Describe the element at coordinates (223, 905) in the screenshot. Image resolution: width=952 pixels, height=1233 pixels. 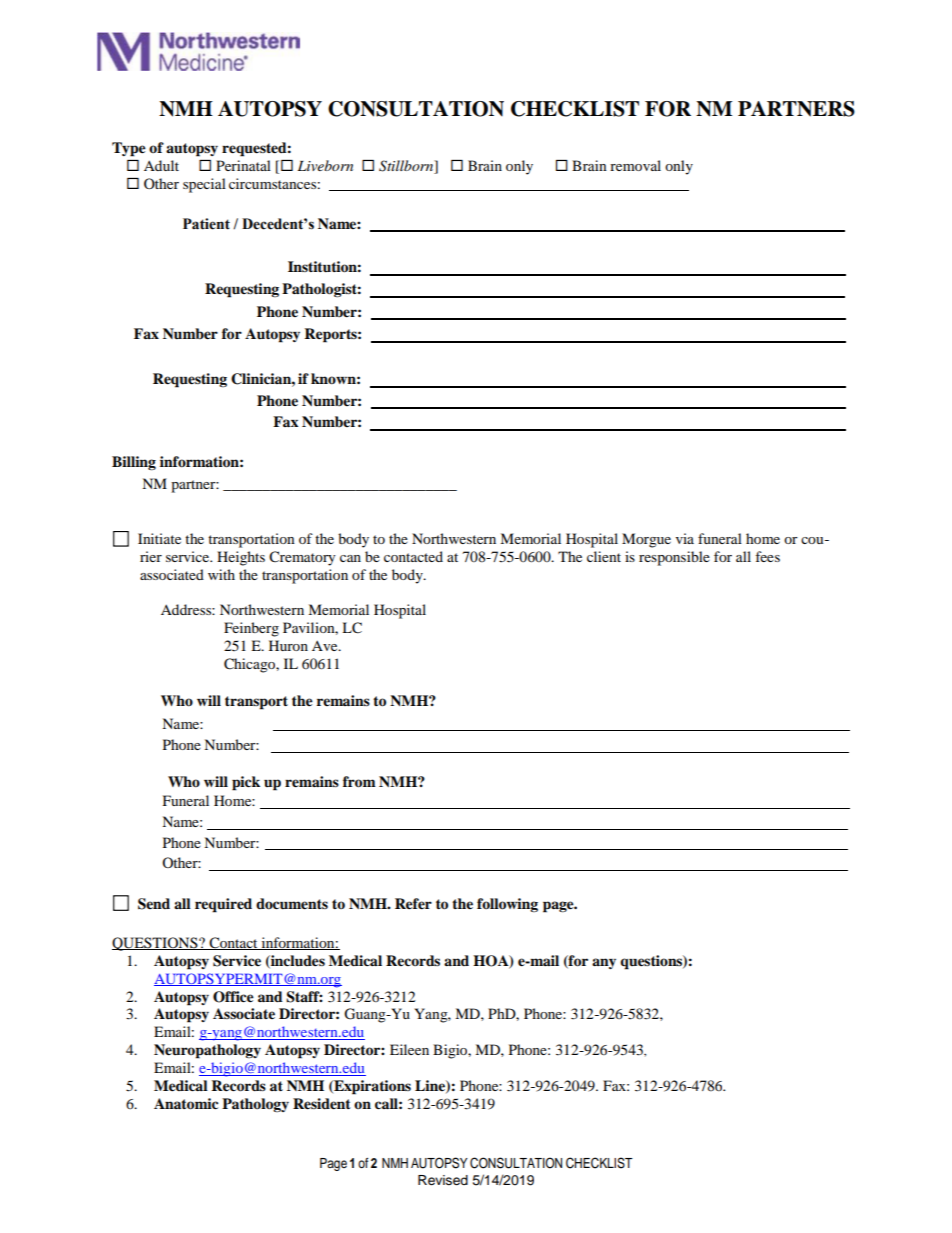
I see `required` at that location.
